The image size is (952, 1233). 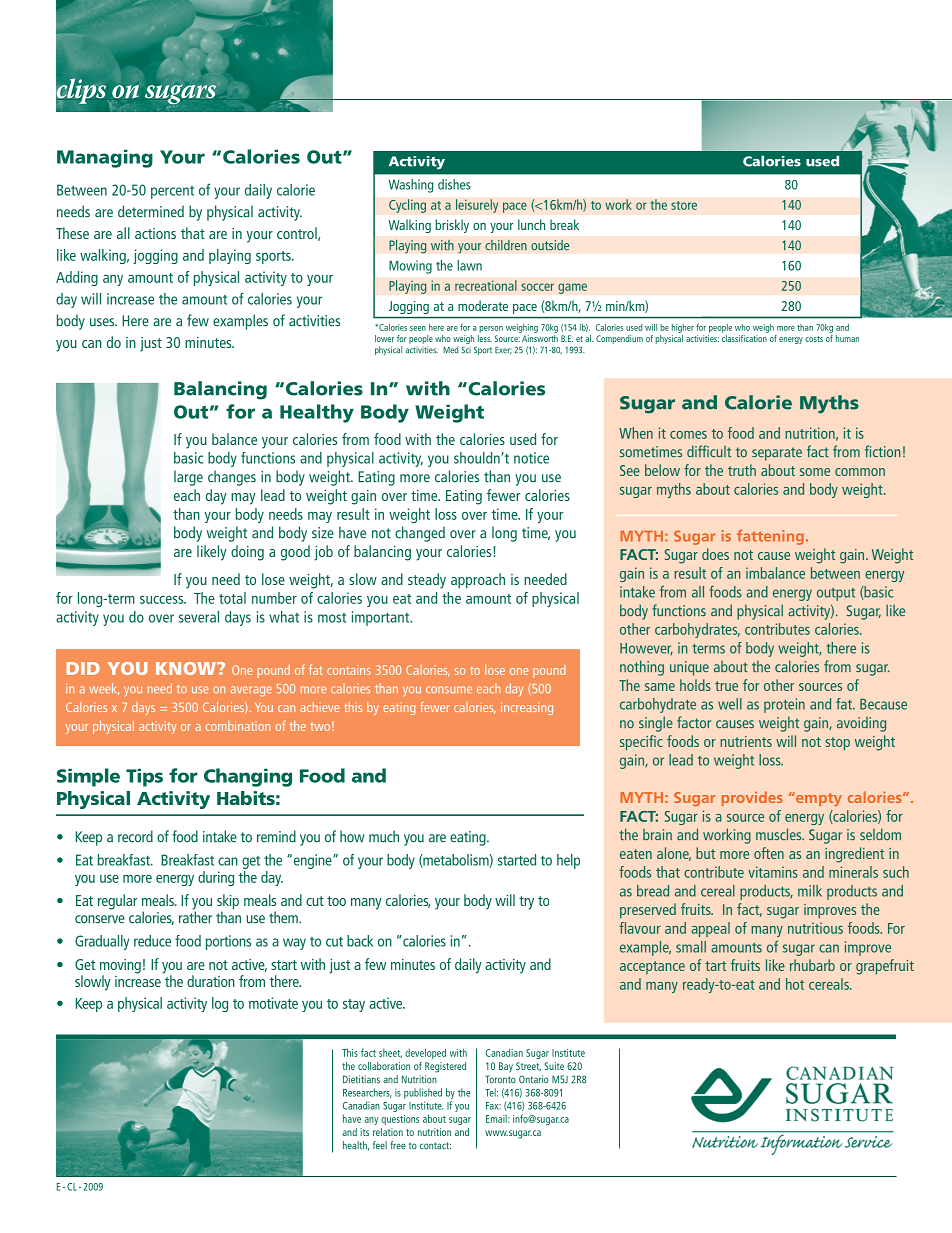 What do you see at coordinates (795, 984) in the document?
I see `hot` at bounding box center [795, 984].
